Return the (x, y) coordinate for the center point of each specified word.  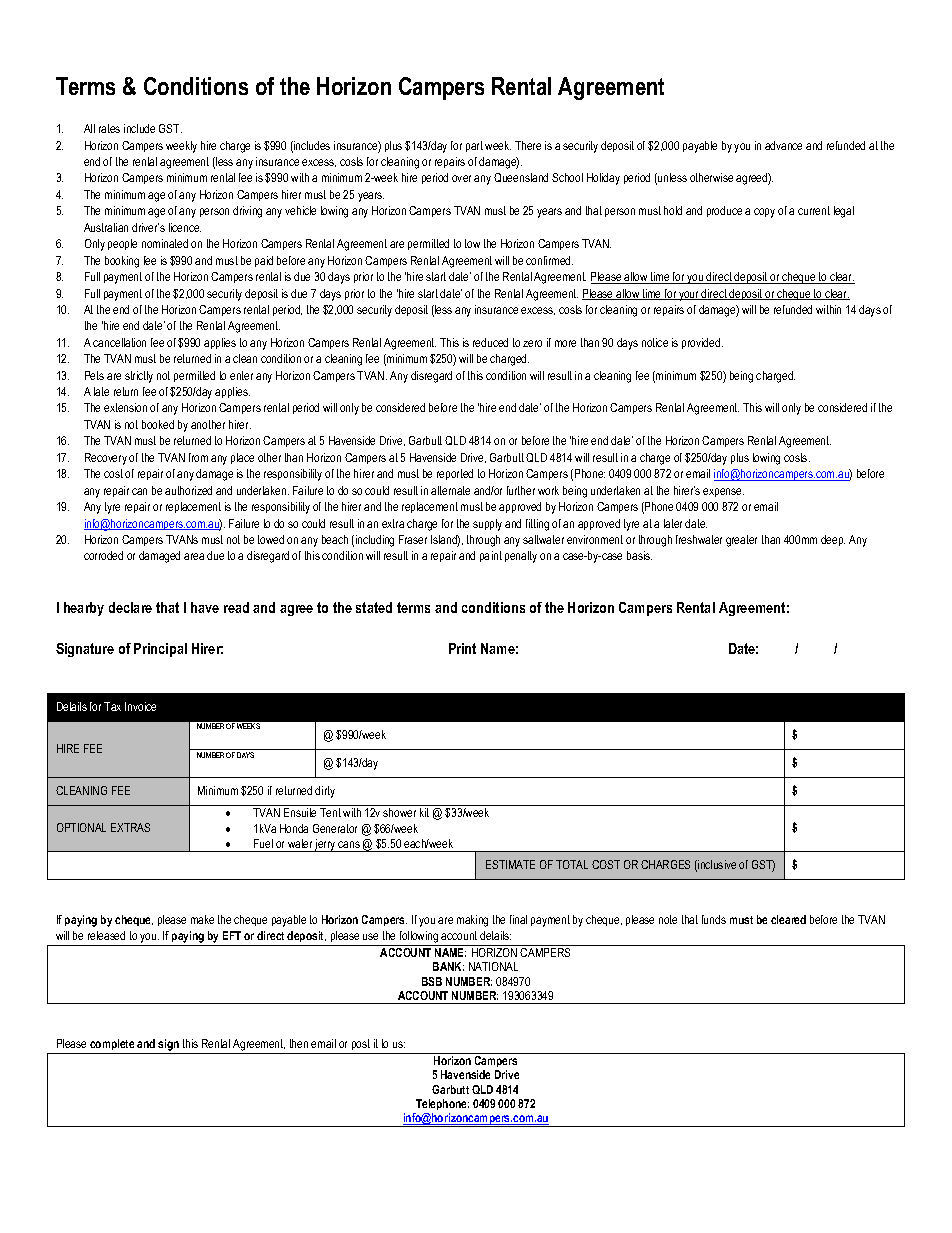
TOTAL (572, 864)
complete (112, 1046)
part (474, 146)
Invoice (140, 706)
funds (714, 919)
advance (783, 145)
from (198, 457)
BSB (432, 981)
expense (723, 492)
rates (109, 128)
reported (455, 474)
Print (462, 648)
